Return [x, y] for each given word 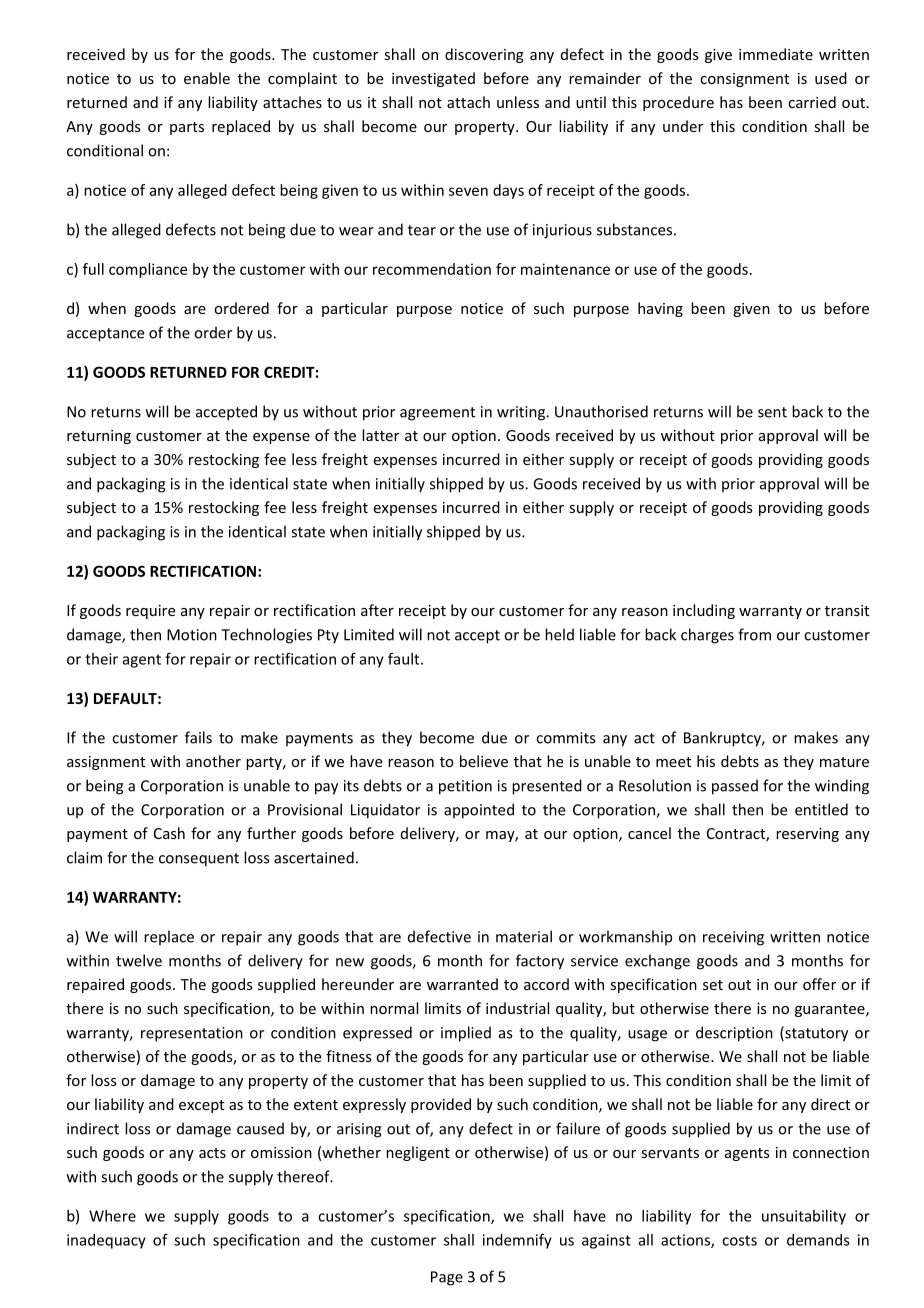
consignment [744, 80]
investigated [433, 79]
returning [99, 437]
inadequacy [106, 1241]
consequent [199, 860]
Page [447, 1278]
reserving [807, 835]
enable [207, 78]
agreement [437, 414]
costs [739, 1240]
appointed [479, 811]
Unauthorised [601, 411]
